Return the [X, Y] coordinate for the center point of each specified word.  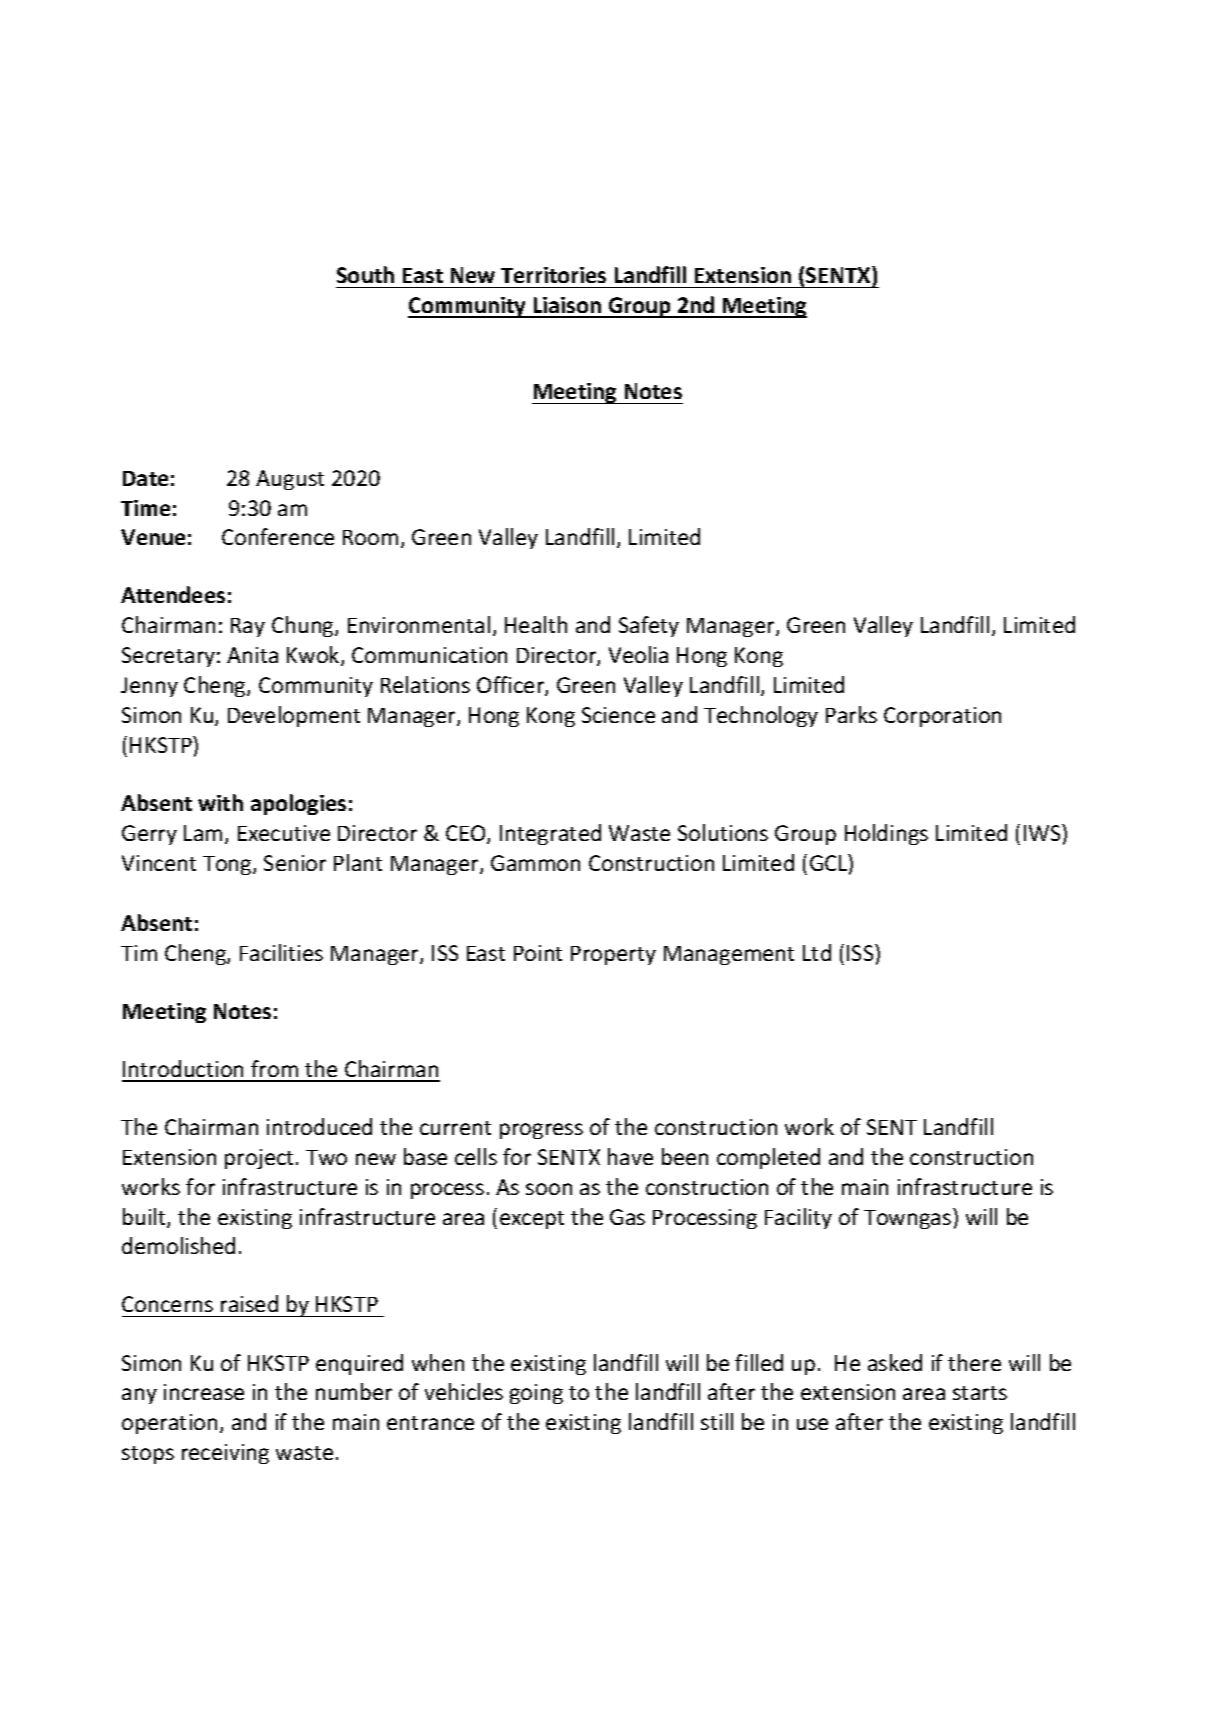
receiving [225, 1454]
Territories [553, 275]
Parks [851, 714]
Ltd [817, 952]
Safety [649, 626]
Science [618, 715]
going [536, 1394]
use [812, 1424]
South [365, 274]
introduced [319, 1126]
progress [541, 1131]
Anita [252, 655]
